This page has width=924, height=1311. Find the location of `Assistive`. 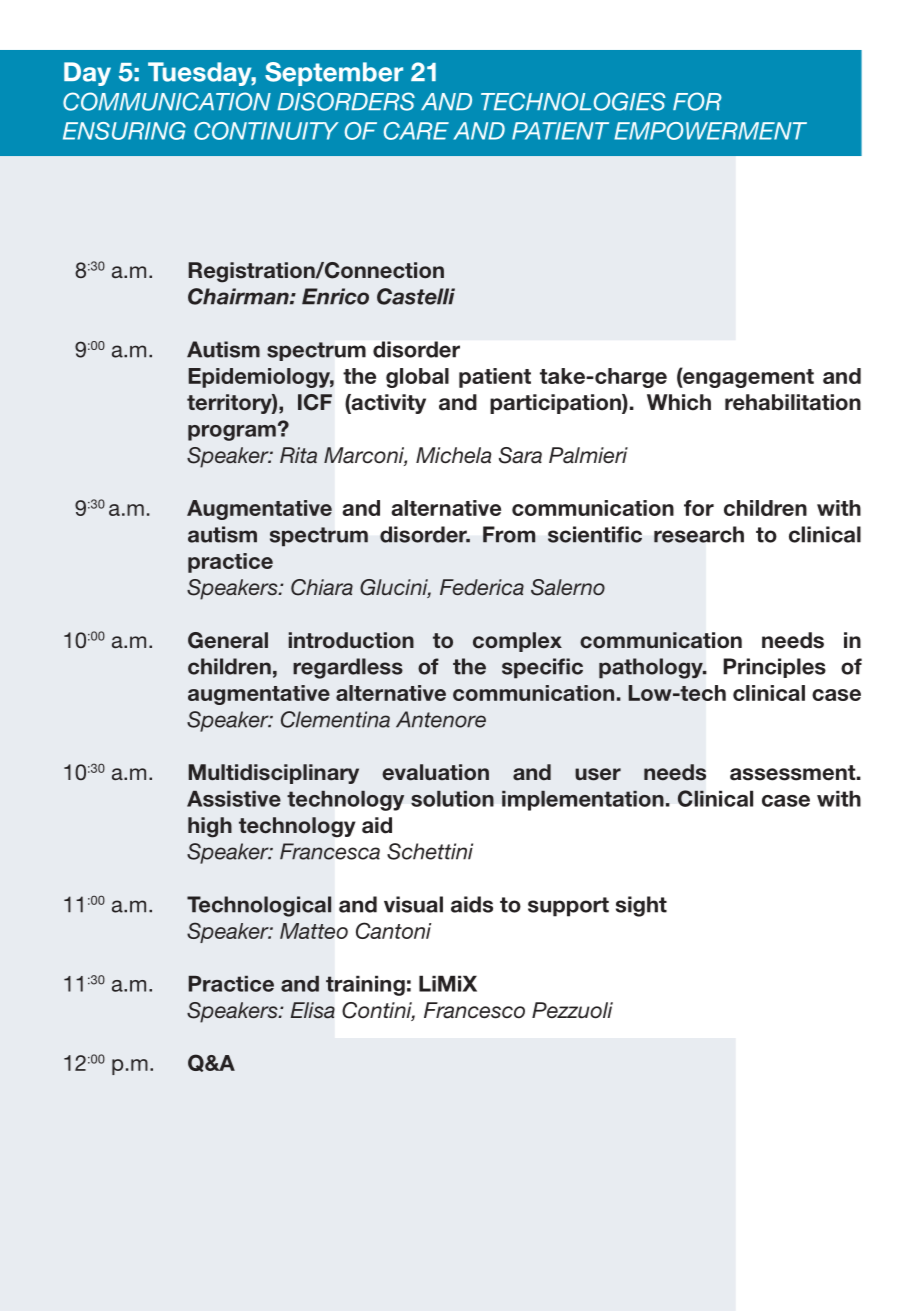

Assistive is located at coordinates (234, 799).
